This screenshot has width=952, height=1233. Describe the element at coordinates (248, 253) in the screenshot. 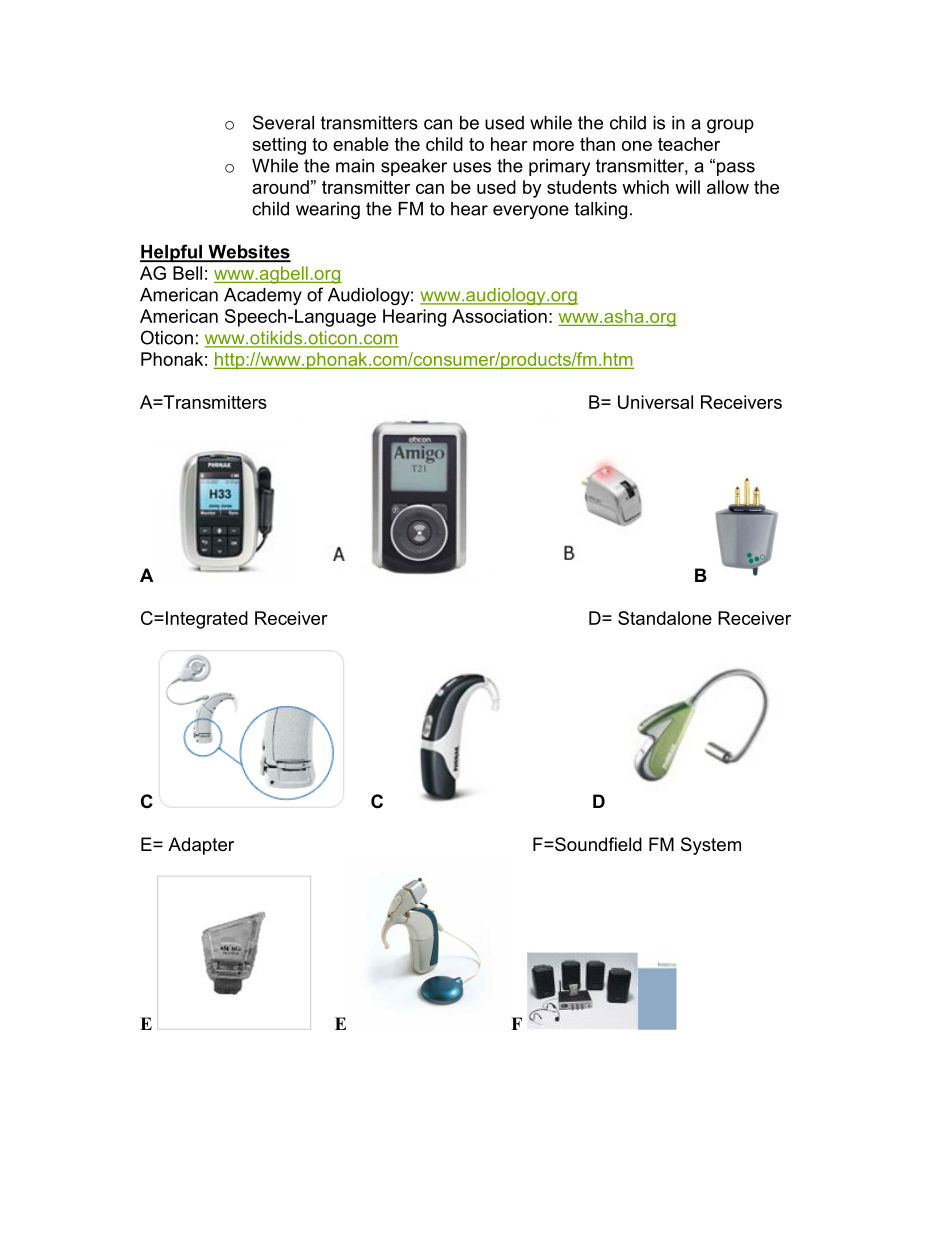

I see `Websites` at that location.
